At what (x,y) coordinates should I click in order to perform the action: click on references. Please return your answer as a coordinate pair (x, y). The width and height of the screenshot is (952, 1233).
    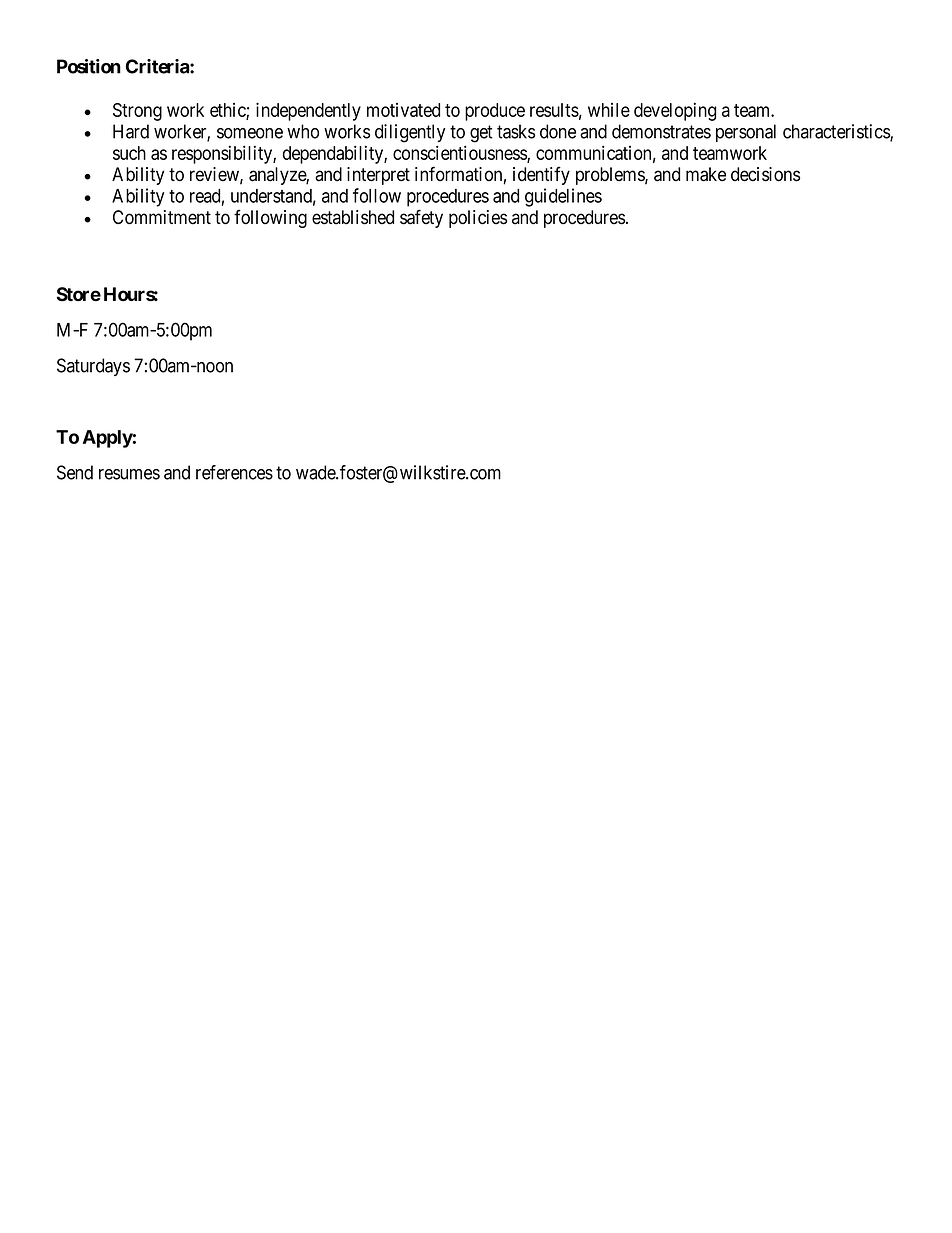
    Looking at the image, I should click on (234, 472).
